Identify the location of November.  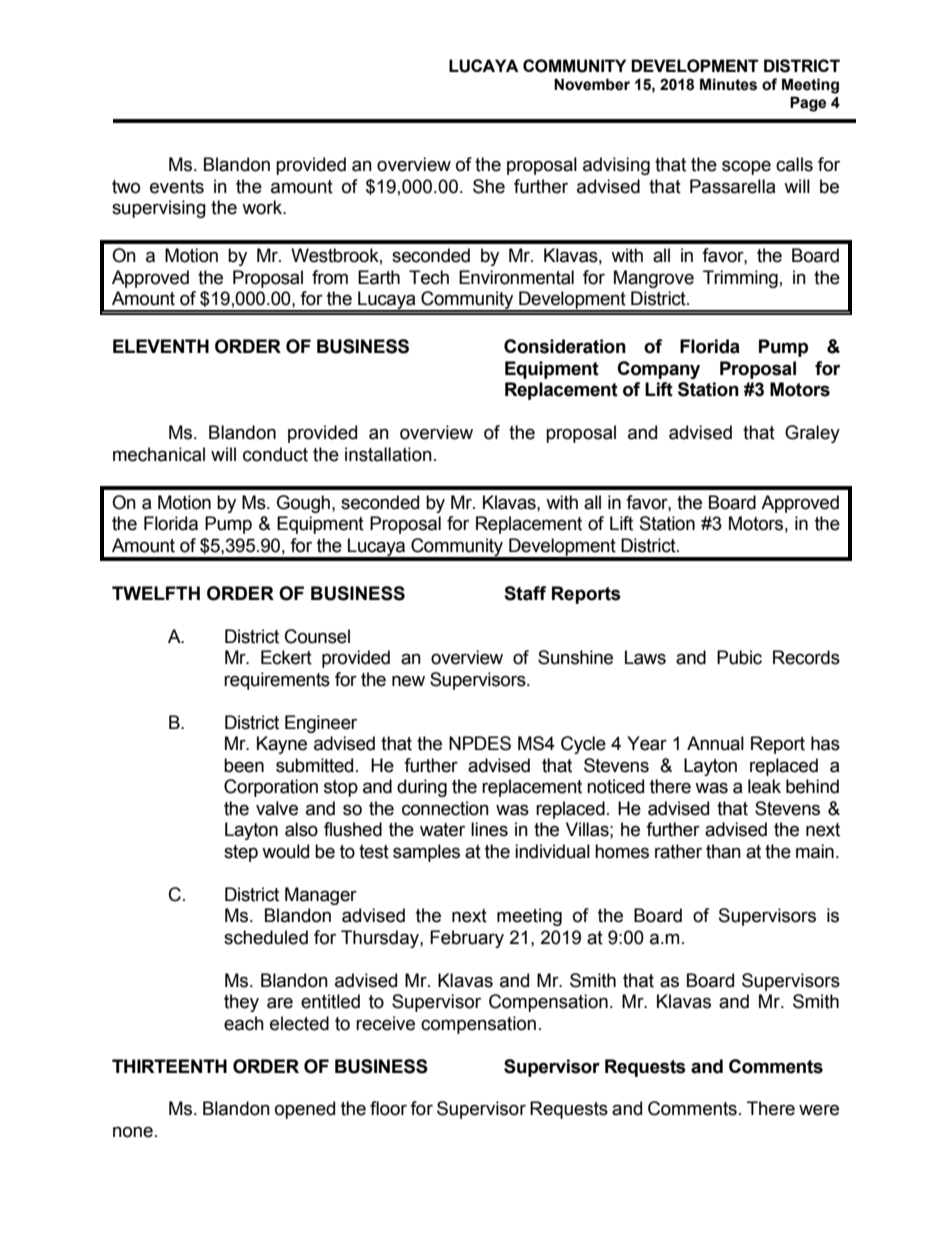
(592, 84).
